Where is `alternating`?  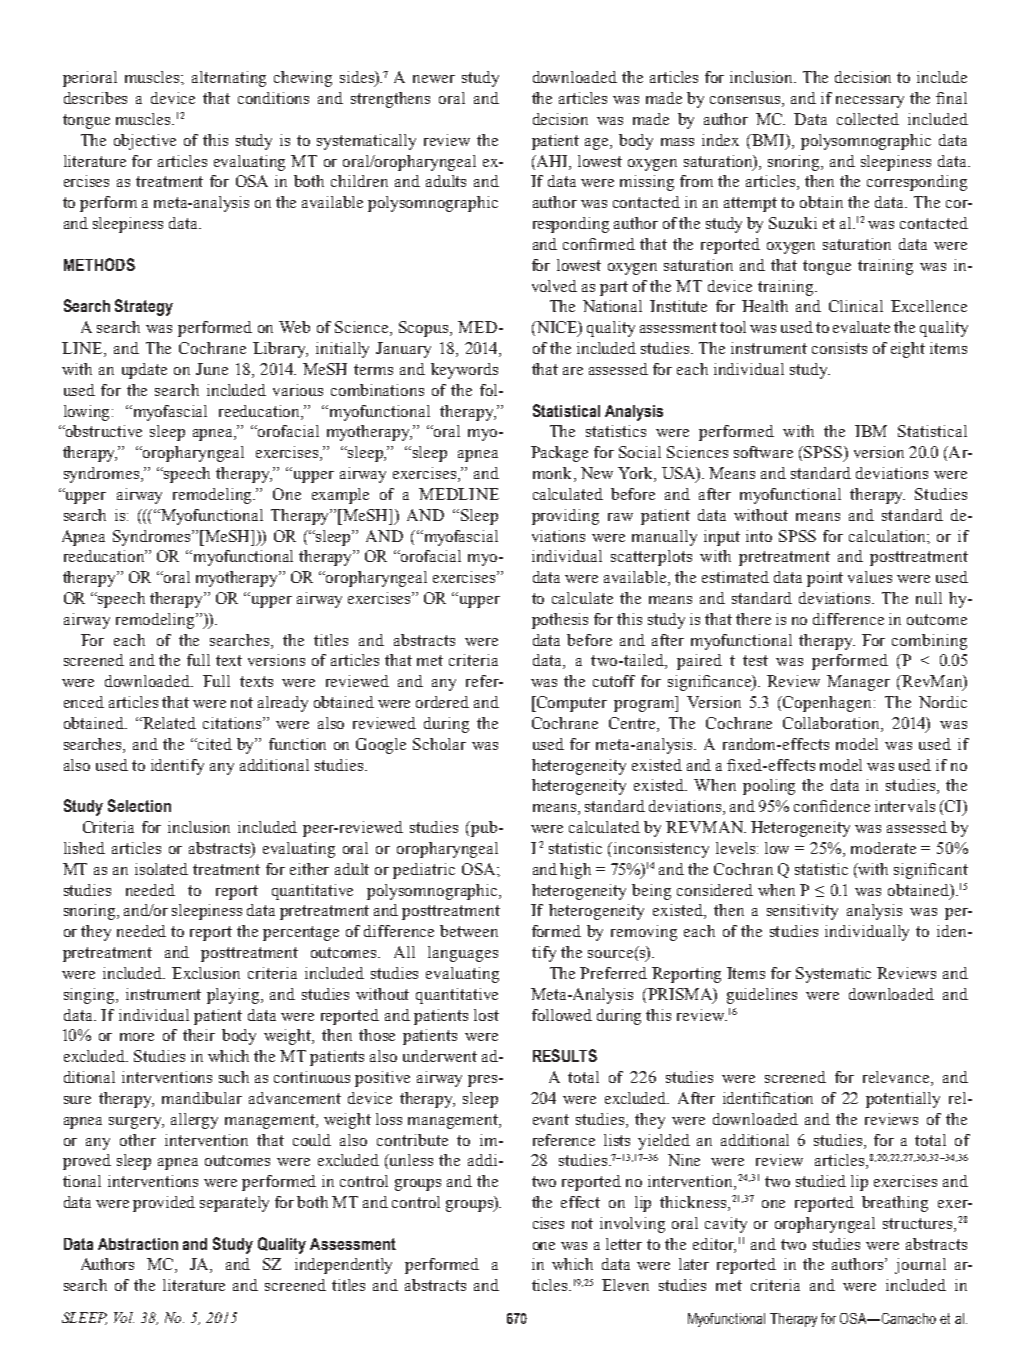
alternating is located at coordinates (229, 79).
